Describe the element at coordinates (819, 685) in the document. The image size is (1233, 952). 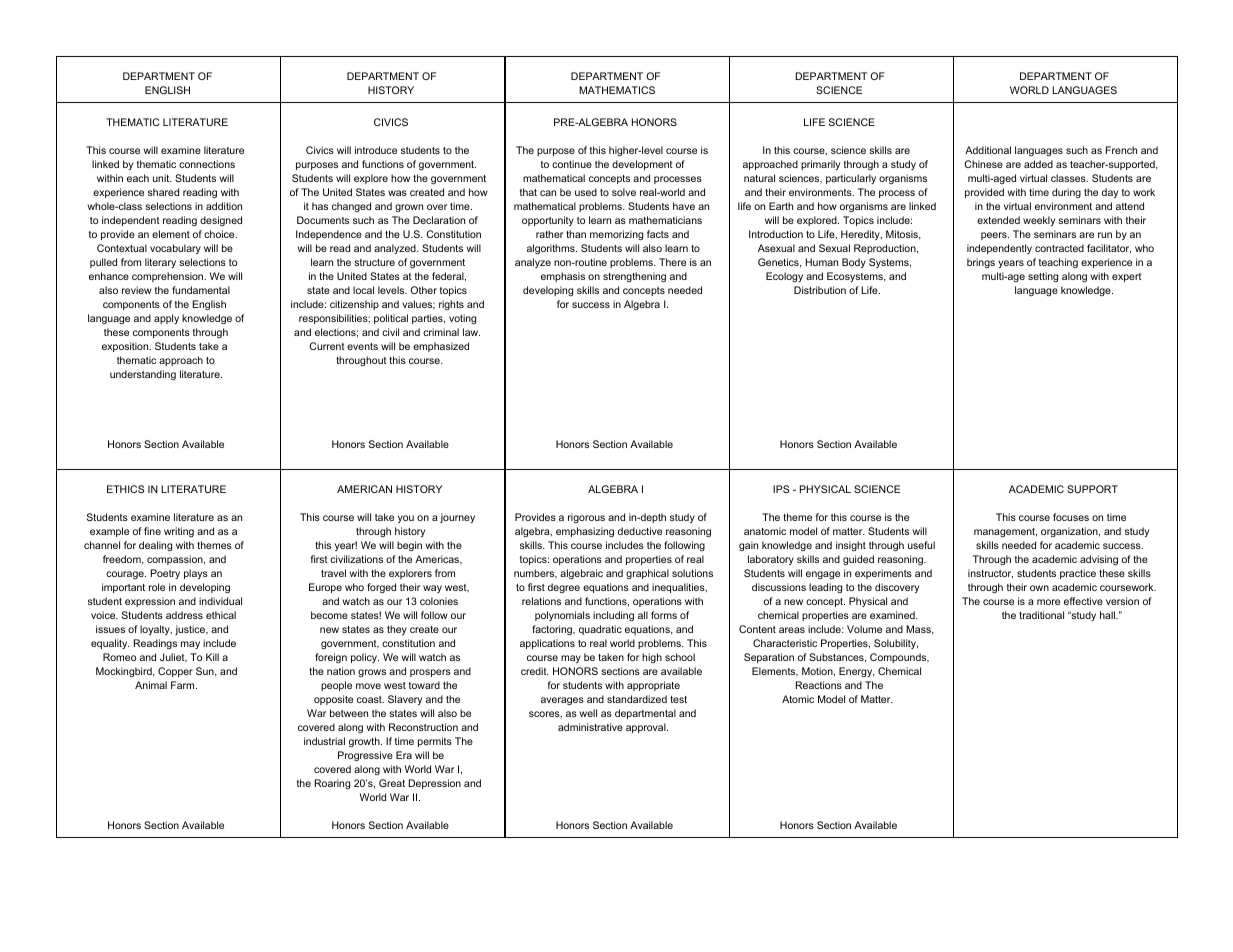
I see `Reactions` at that location.
